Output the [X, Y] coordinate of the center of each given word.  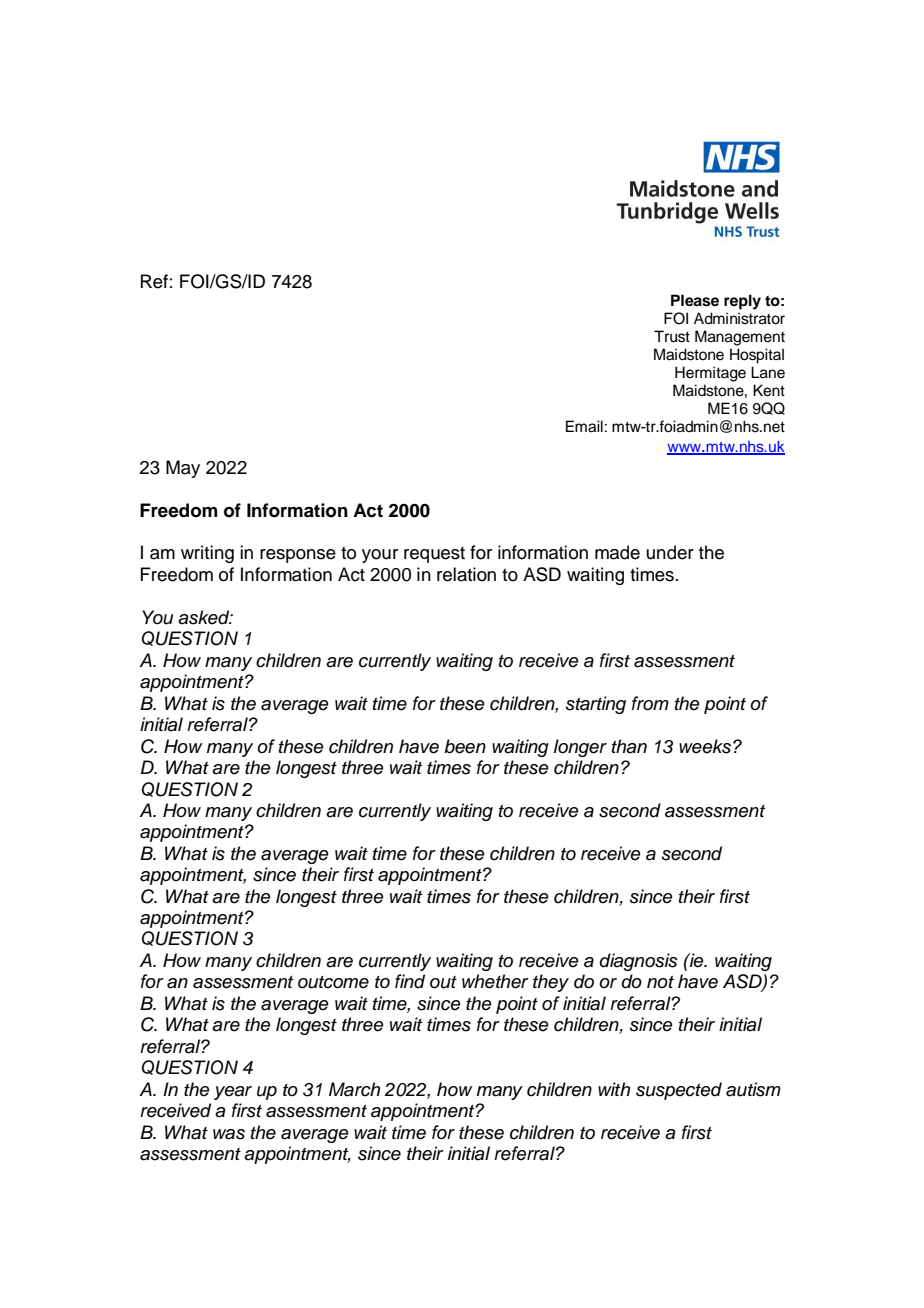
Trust [672, 336]
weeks [705, 746]
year [233, 1093]
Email [584, 426]
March [354, 1089]
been [465, 746]
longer [580, 748]
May [183, 469]
